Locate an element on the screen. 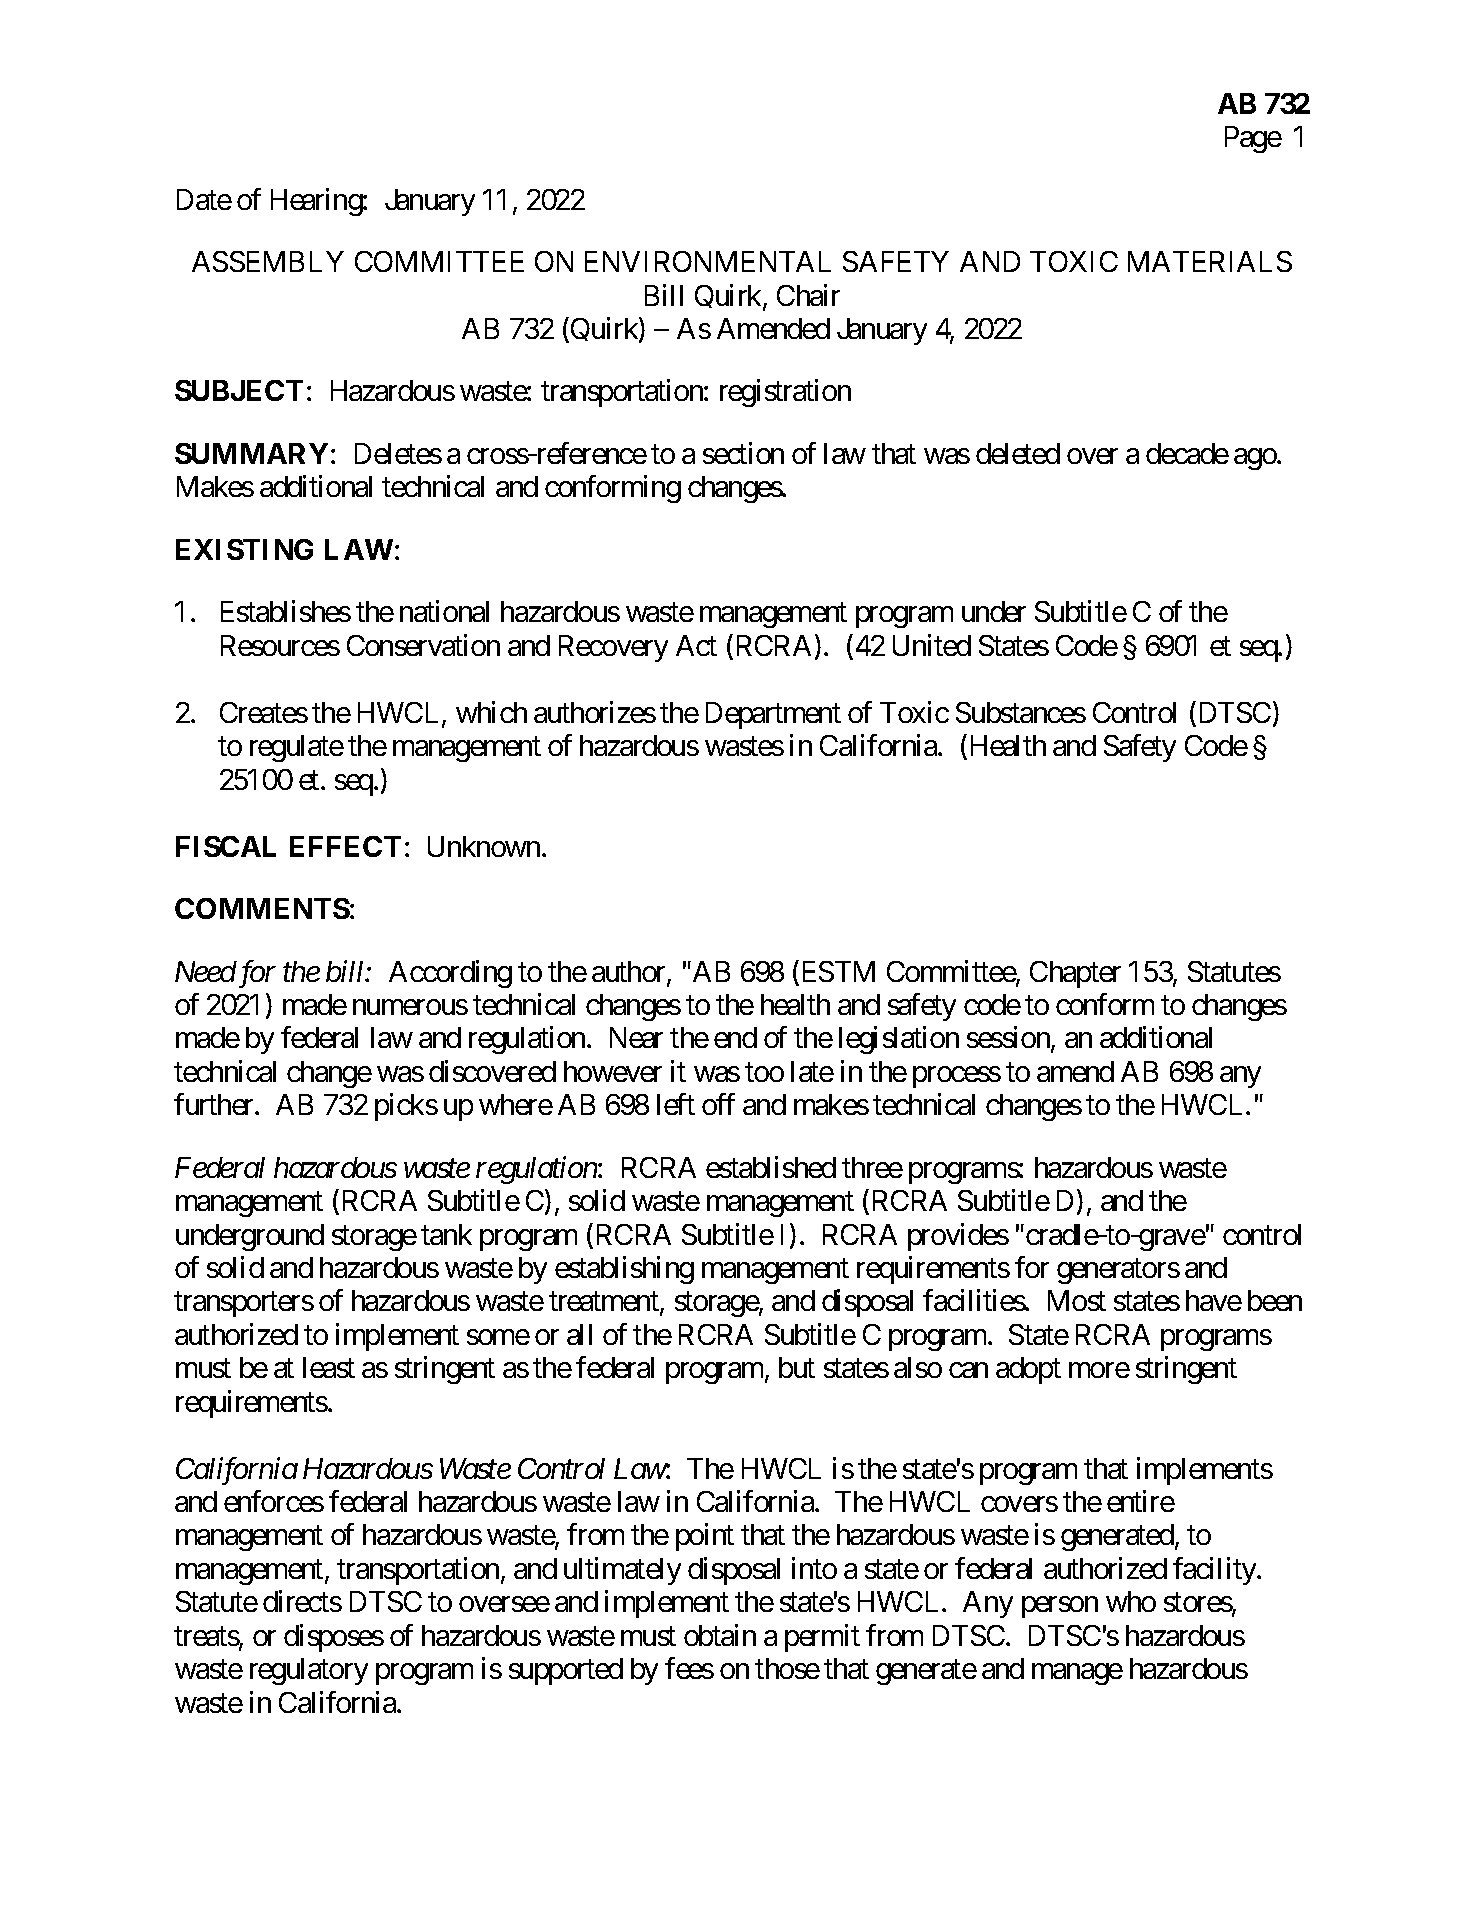  ASSEMBLY is located at coordinates (268, 261).
